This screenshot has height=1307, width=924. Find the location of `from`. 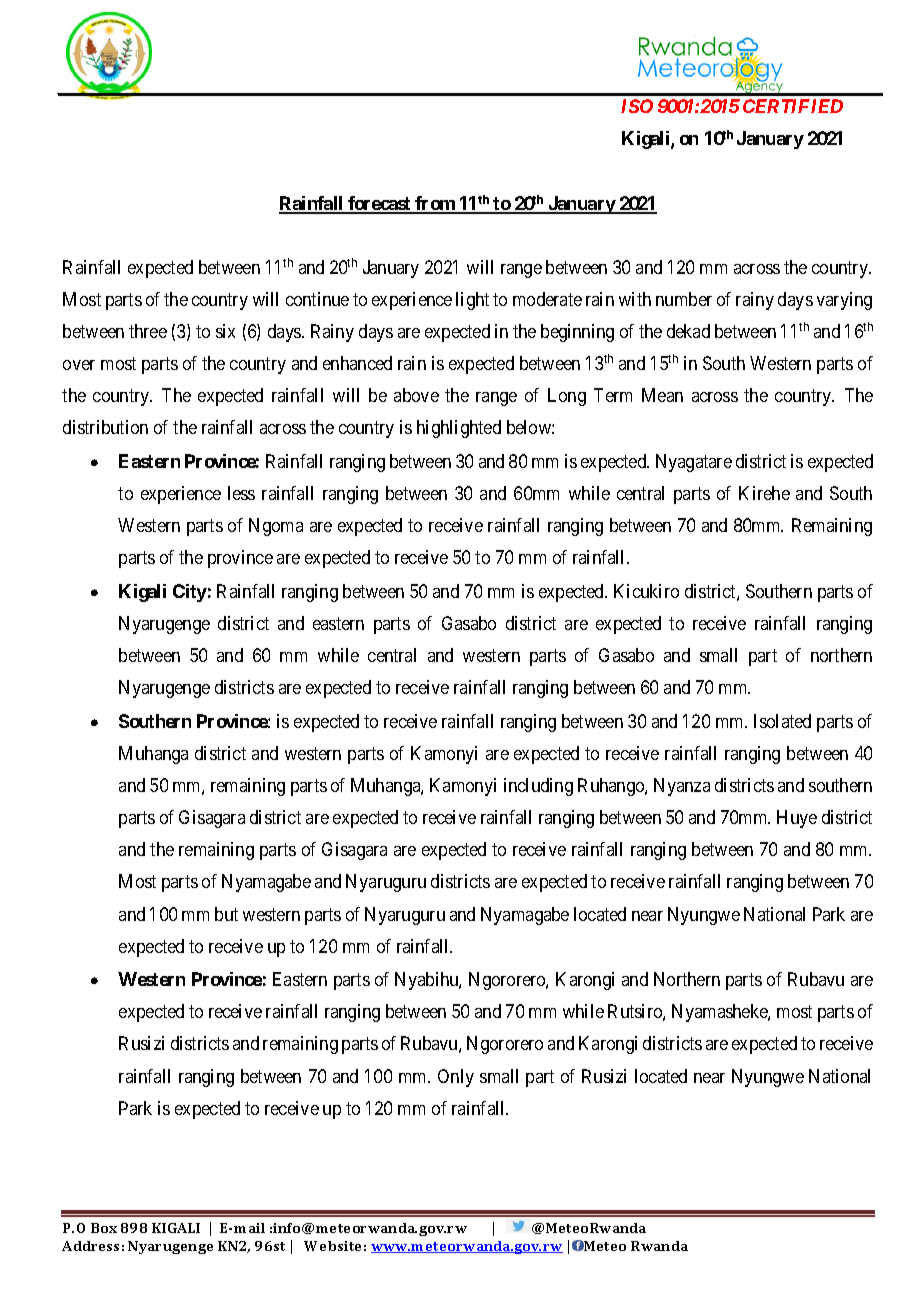

from is located at coordinates (435, 204).
